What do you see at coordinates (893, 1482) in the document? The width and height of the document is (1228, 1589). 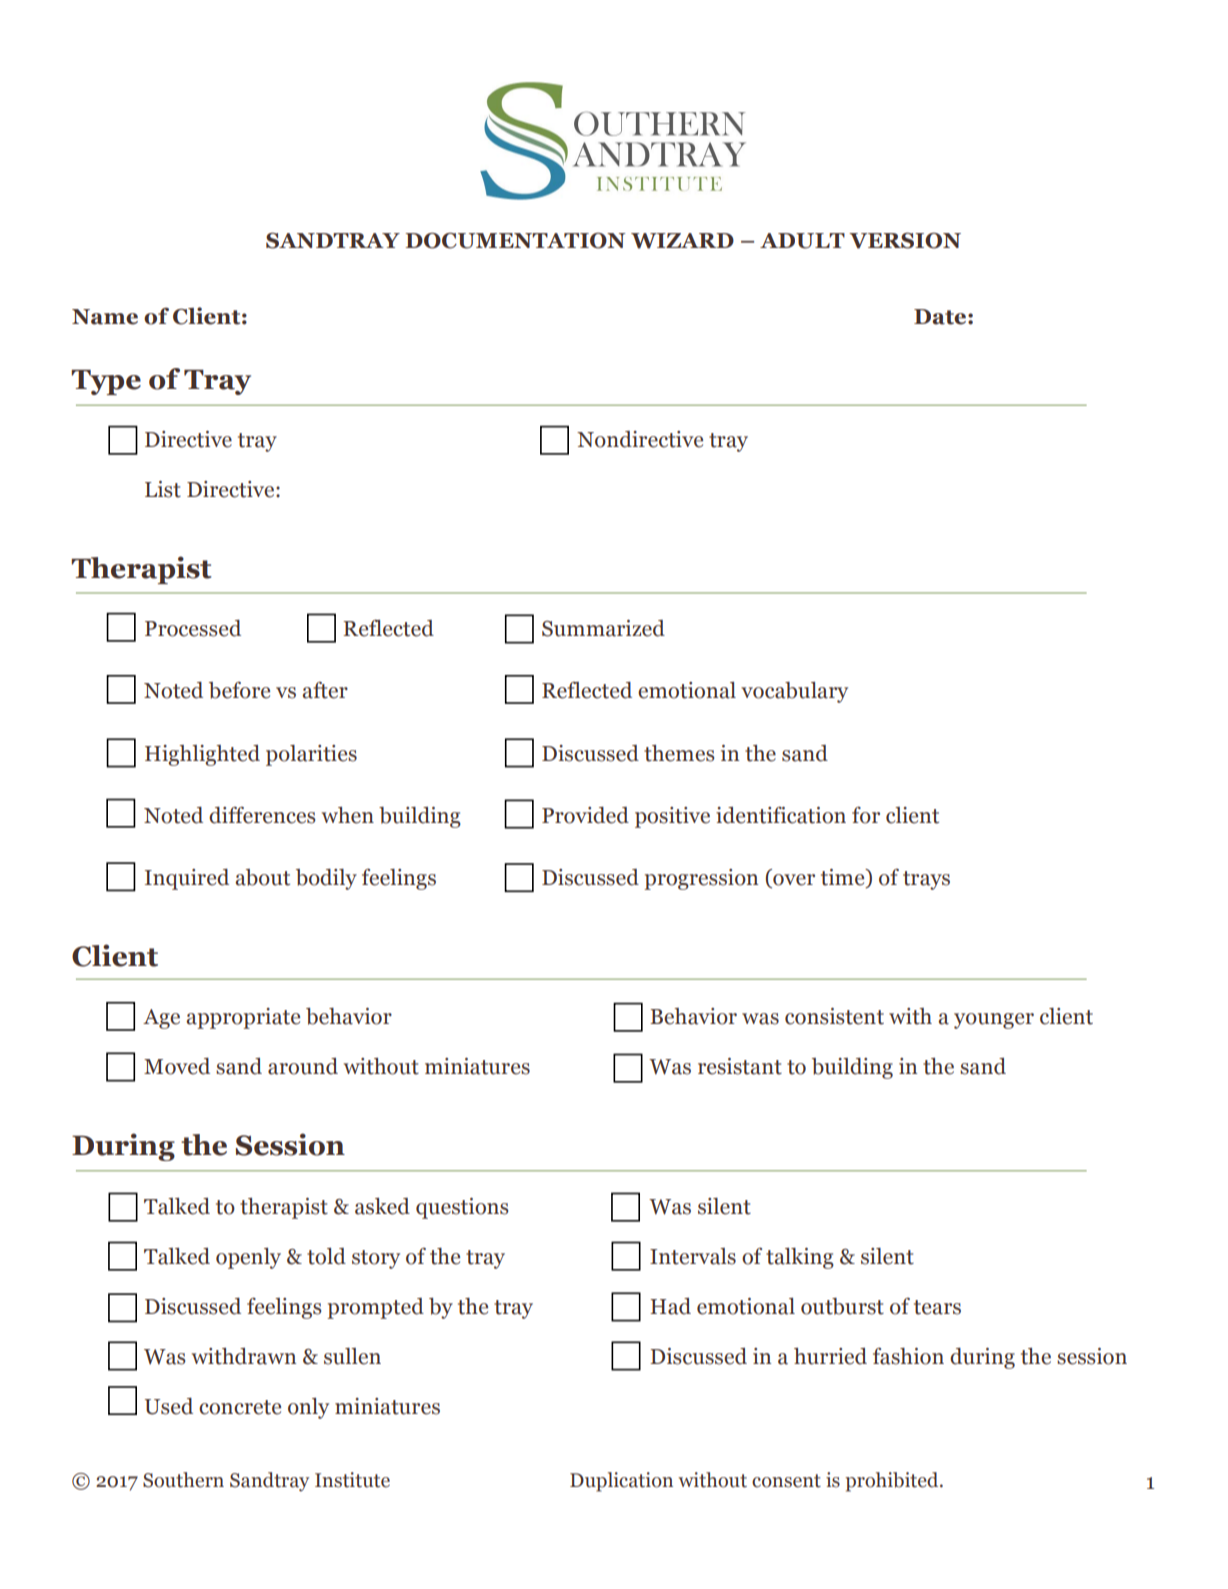 I see `prohibited` at bounding box center [893, 1482].
